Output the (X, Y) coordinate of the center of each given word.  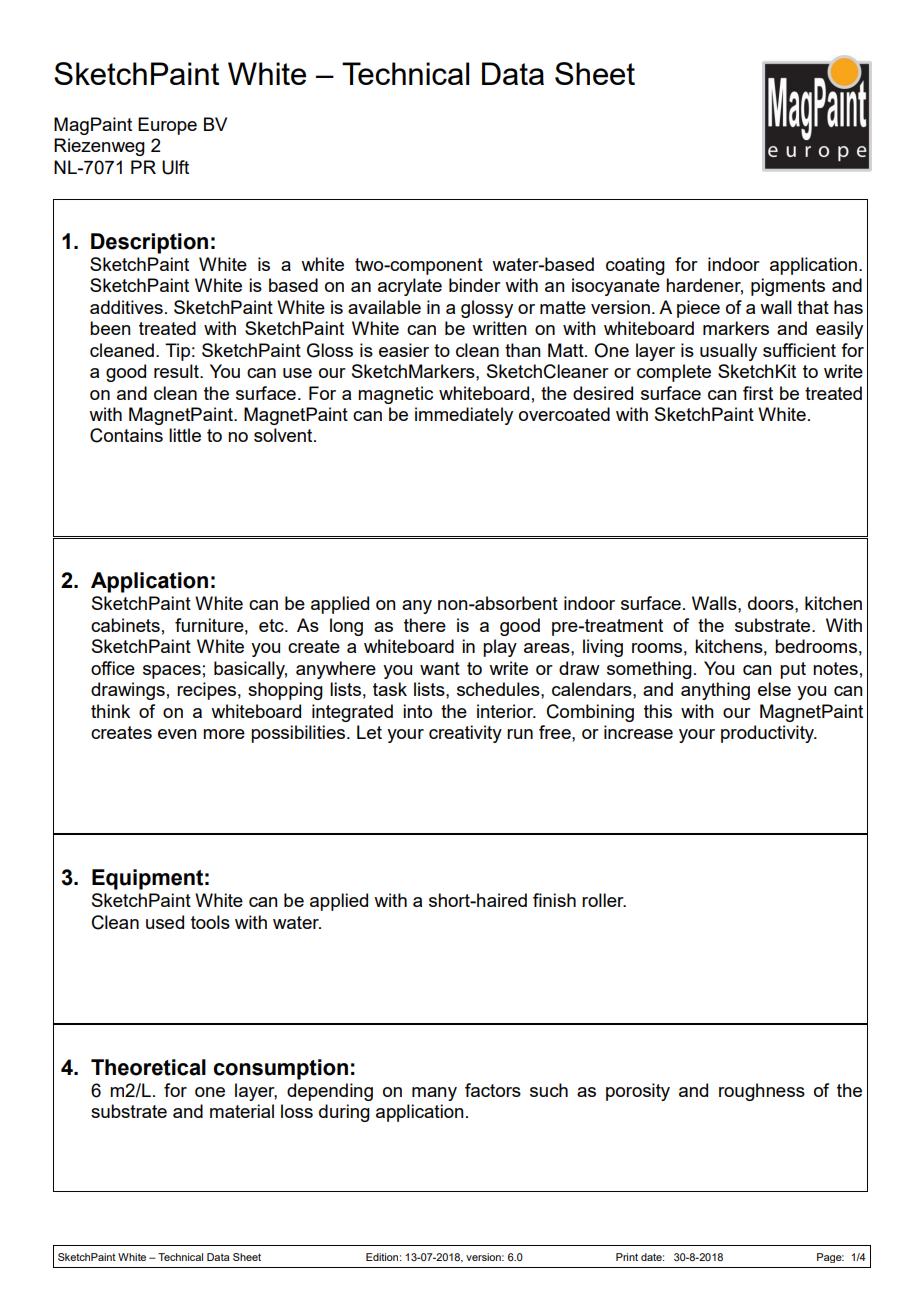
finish (554, 900)
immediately (464, 416)
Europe (167, 126)
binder (475, 285)
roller (604, 900)
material (242, 1111)
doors (772, 603)
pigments (788, 287)
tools (210, 922)
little (185, 435)
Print (627, 1257)
